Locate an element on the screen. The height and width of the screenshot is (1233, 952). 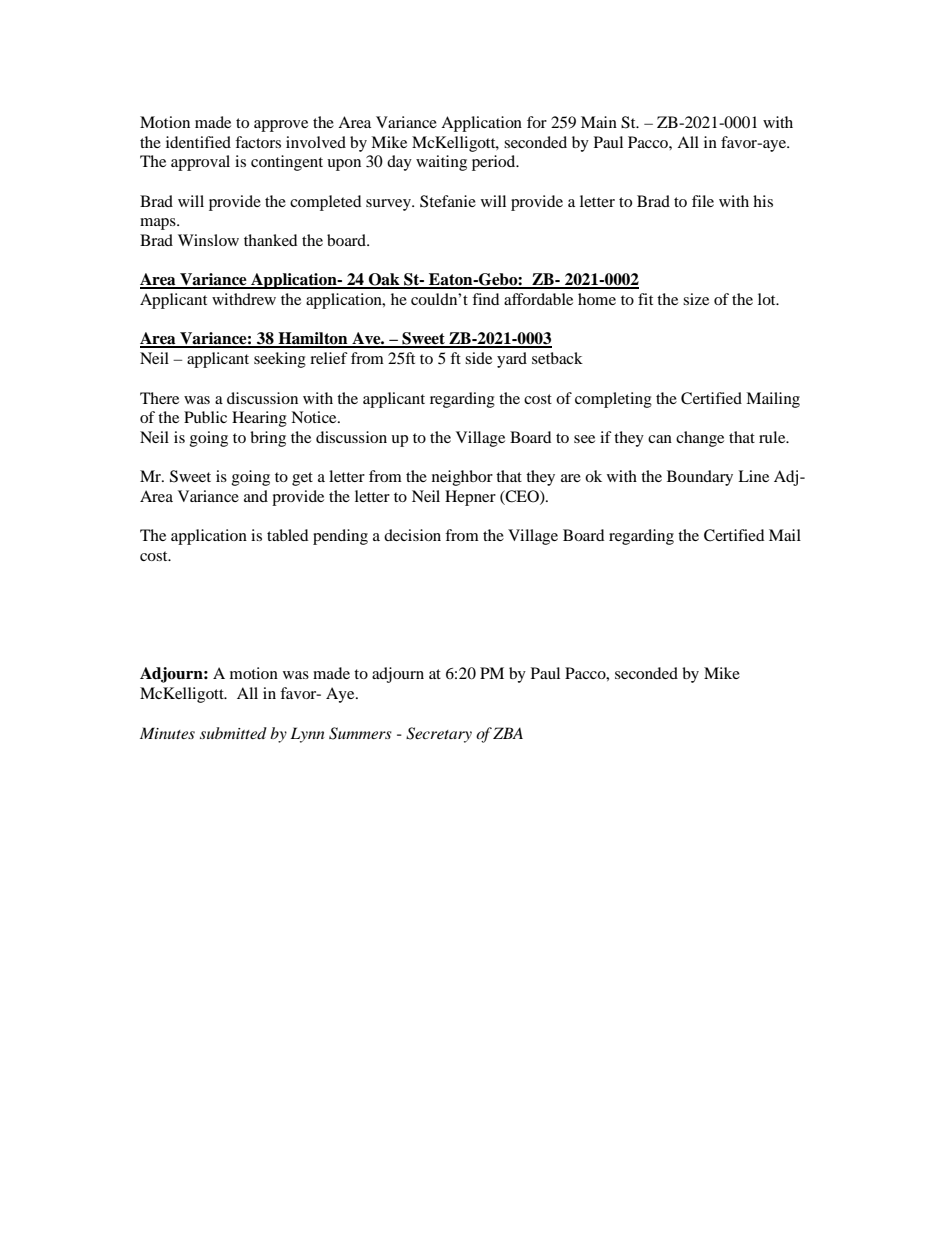
factors is located at coordinates (258, 142).
